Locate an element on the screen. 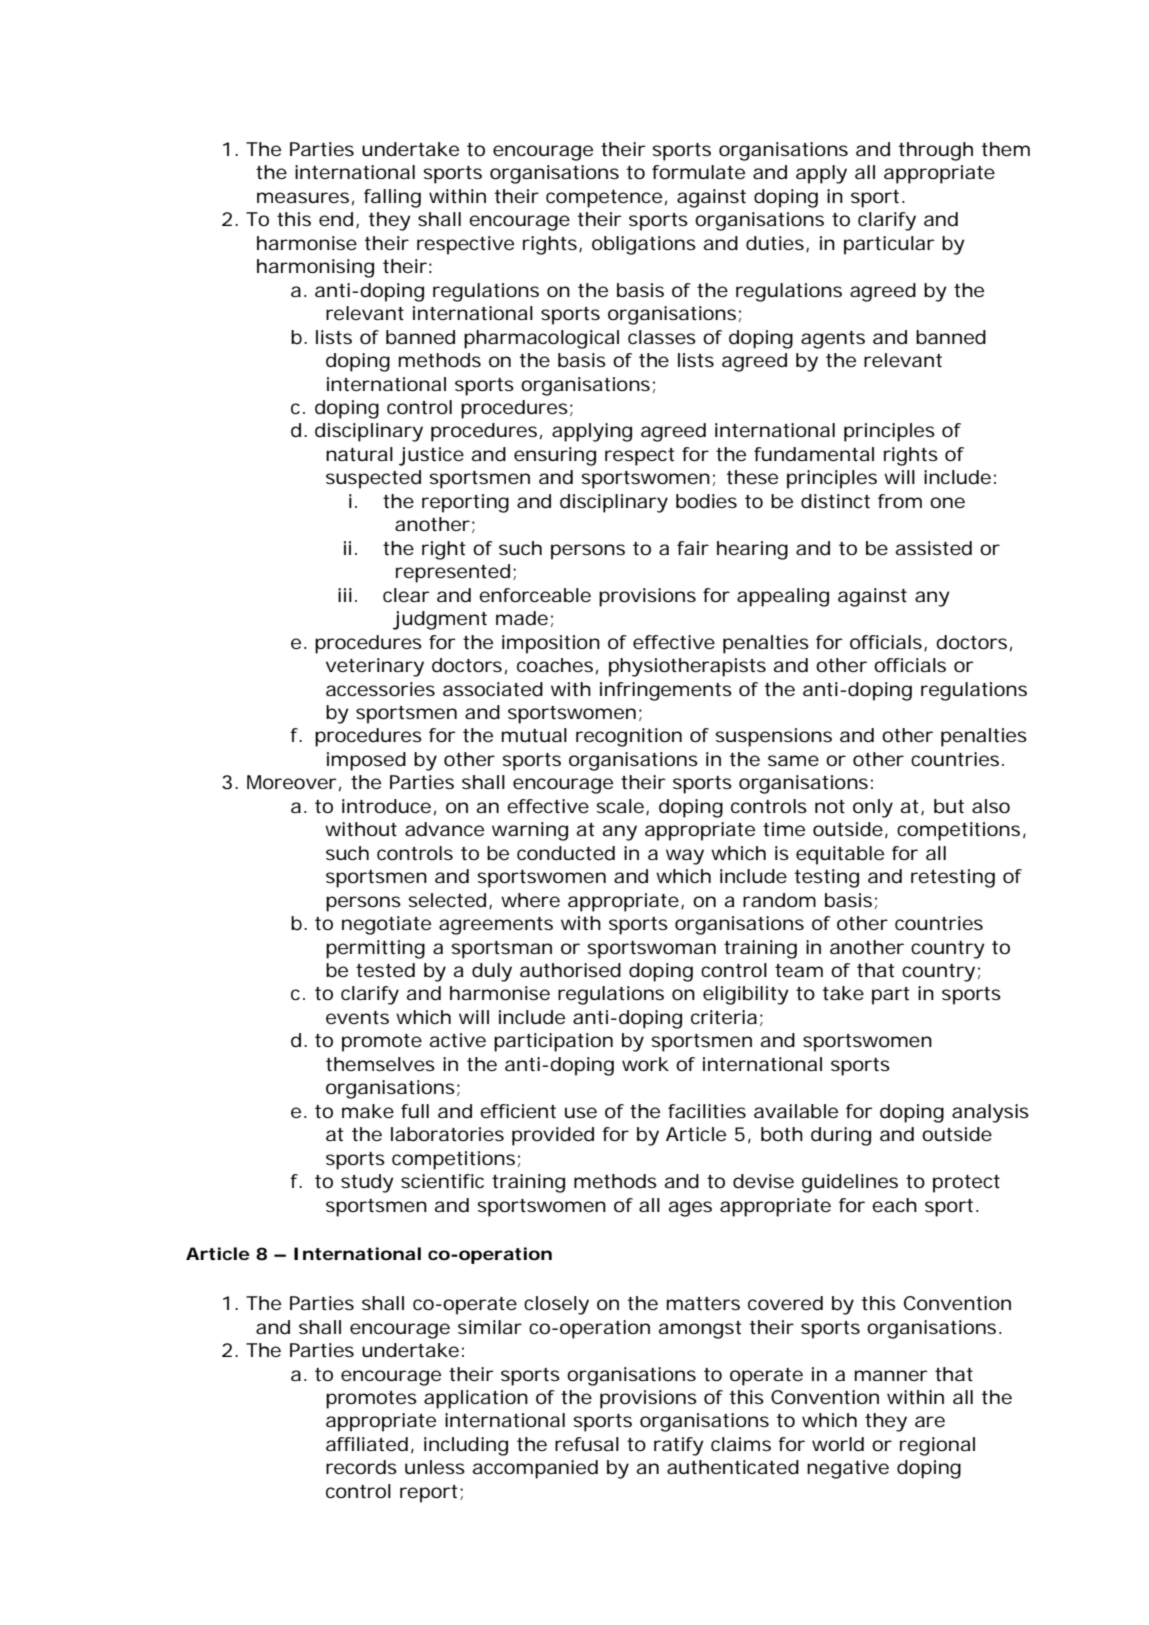 The image size is (1149, 1625). falling is located at coordinates (392, 198).
